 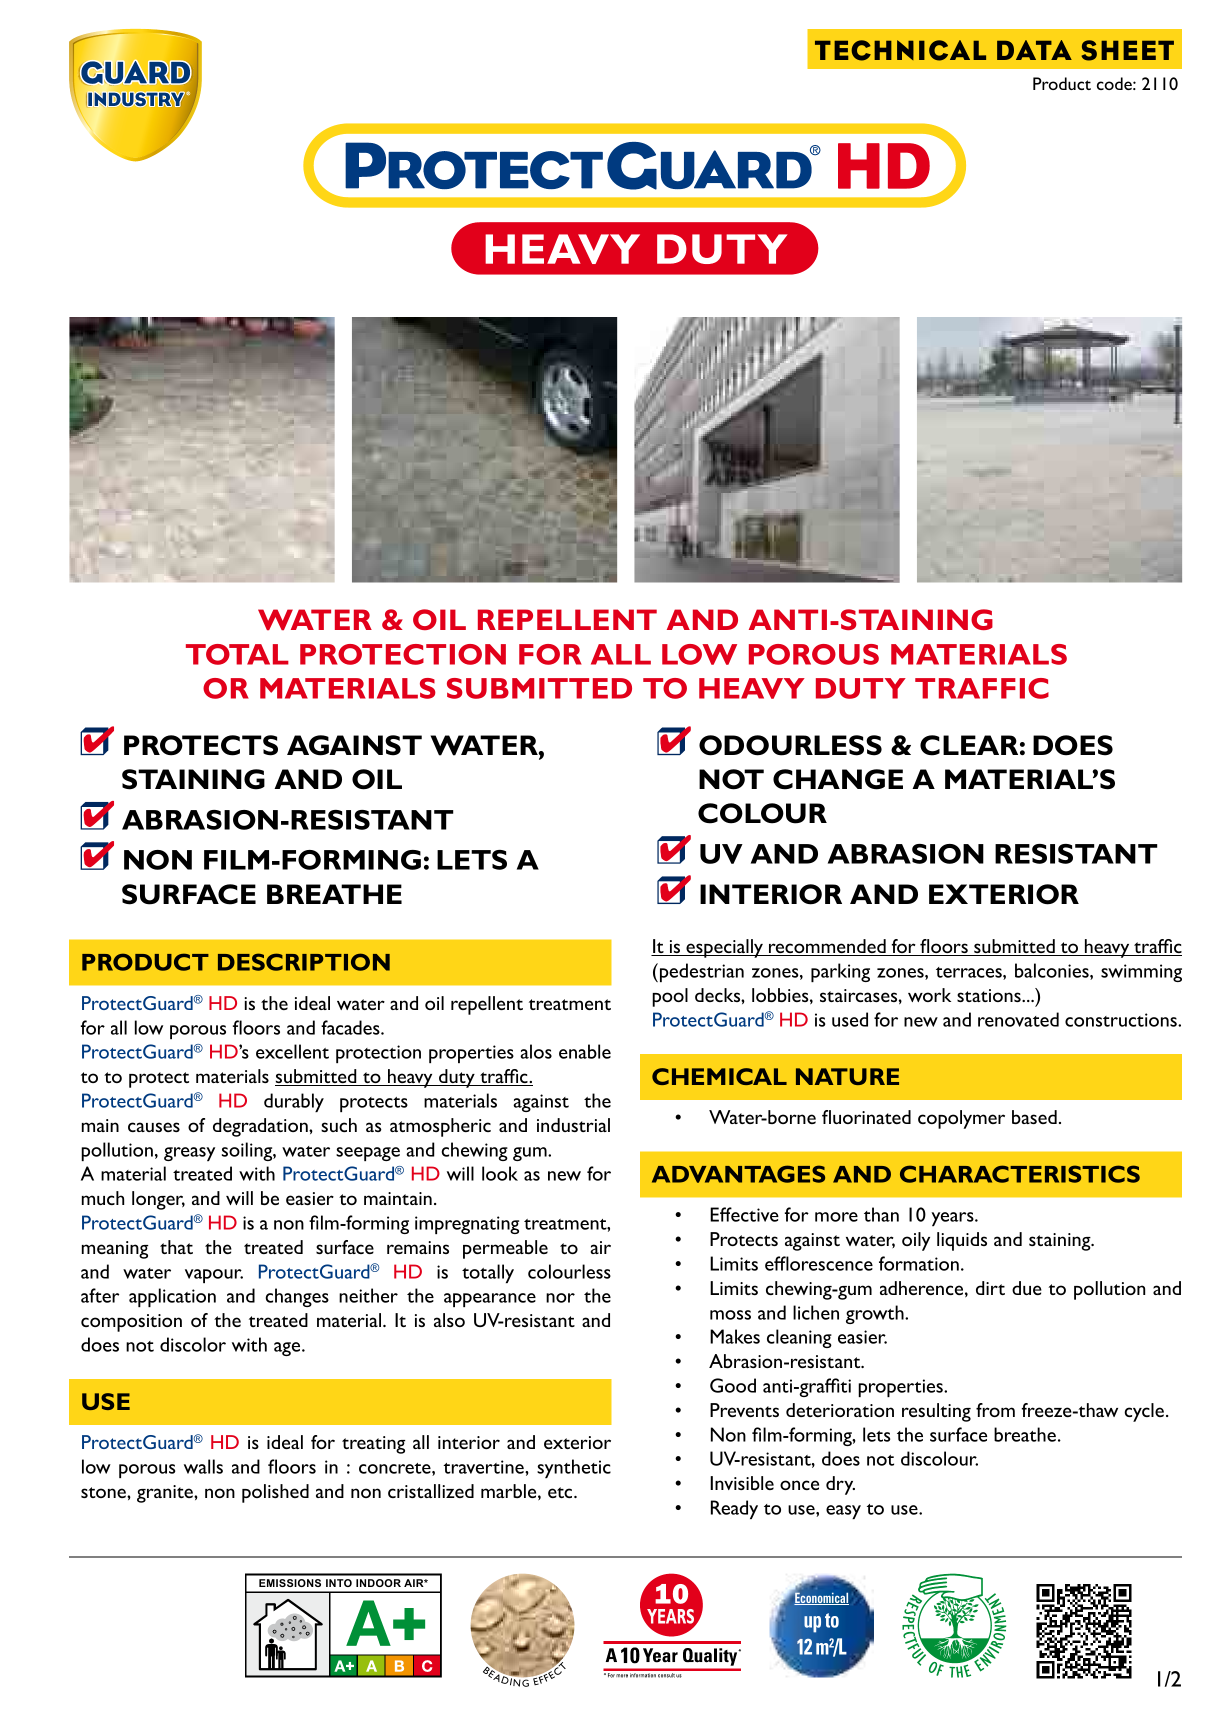 What do you see at coordinates (1034, 50) in the image?
I see `data` at bounding box center [1034, 50].
